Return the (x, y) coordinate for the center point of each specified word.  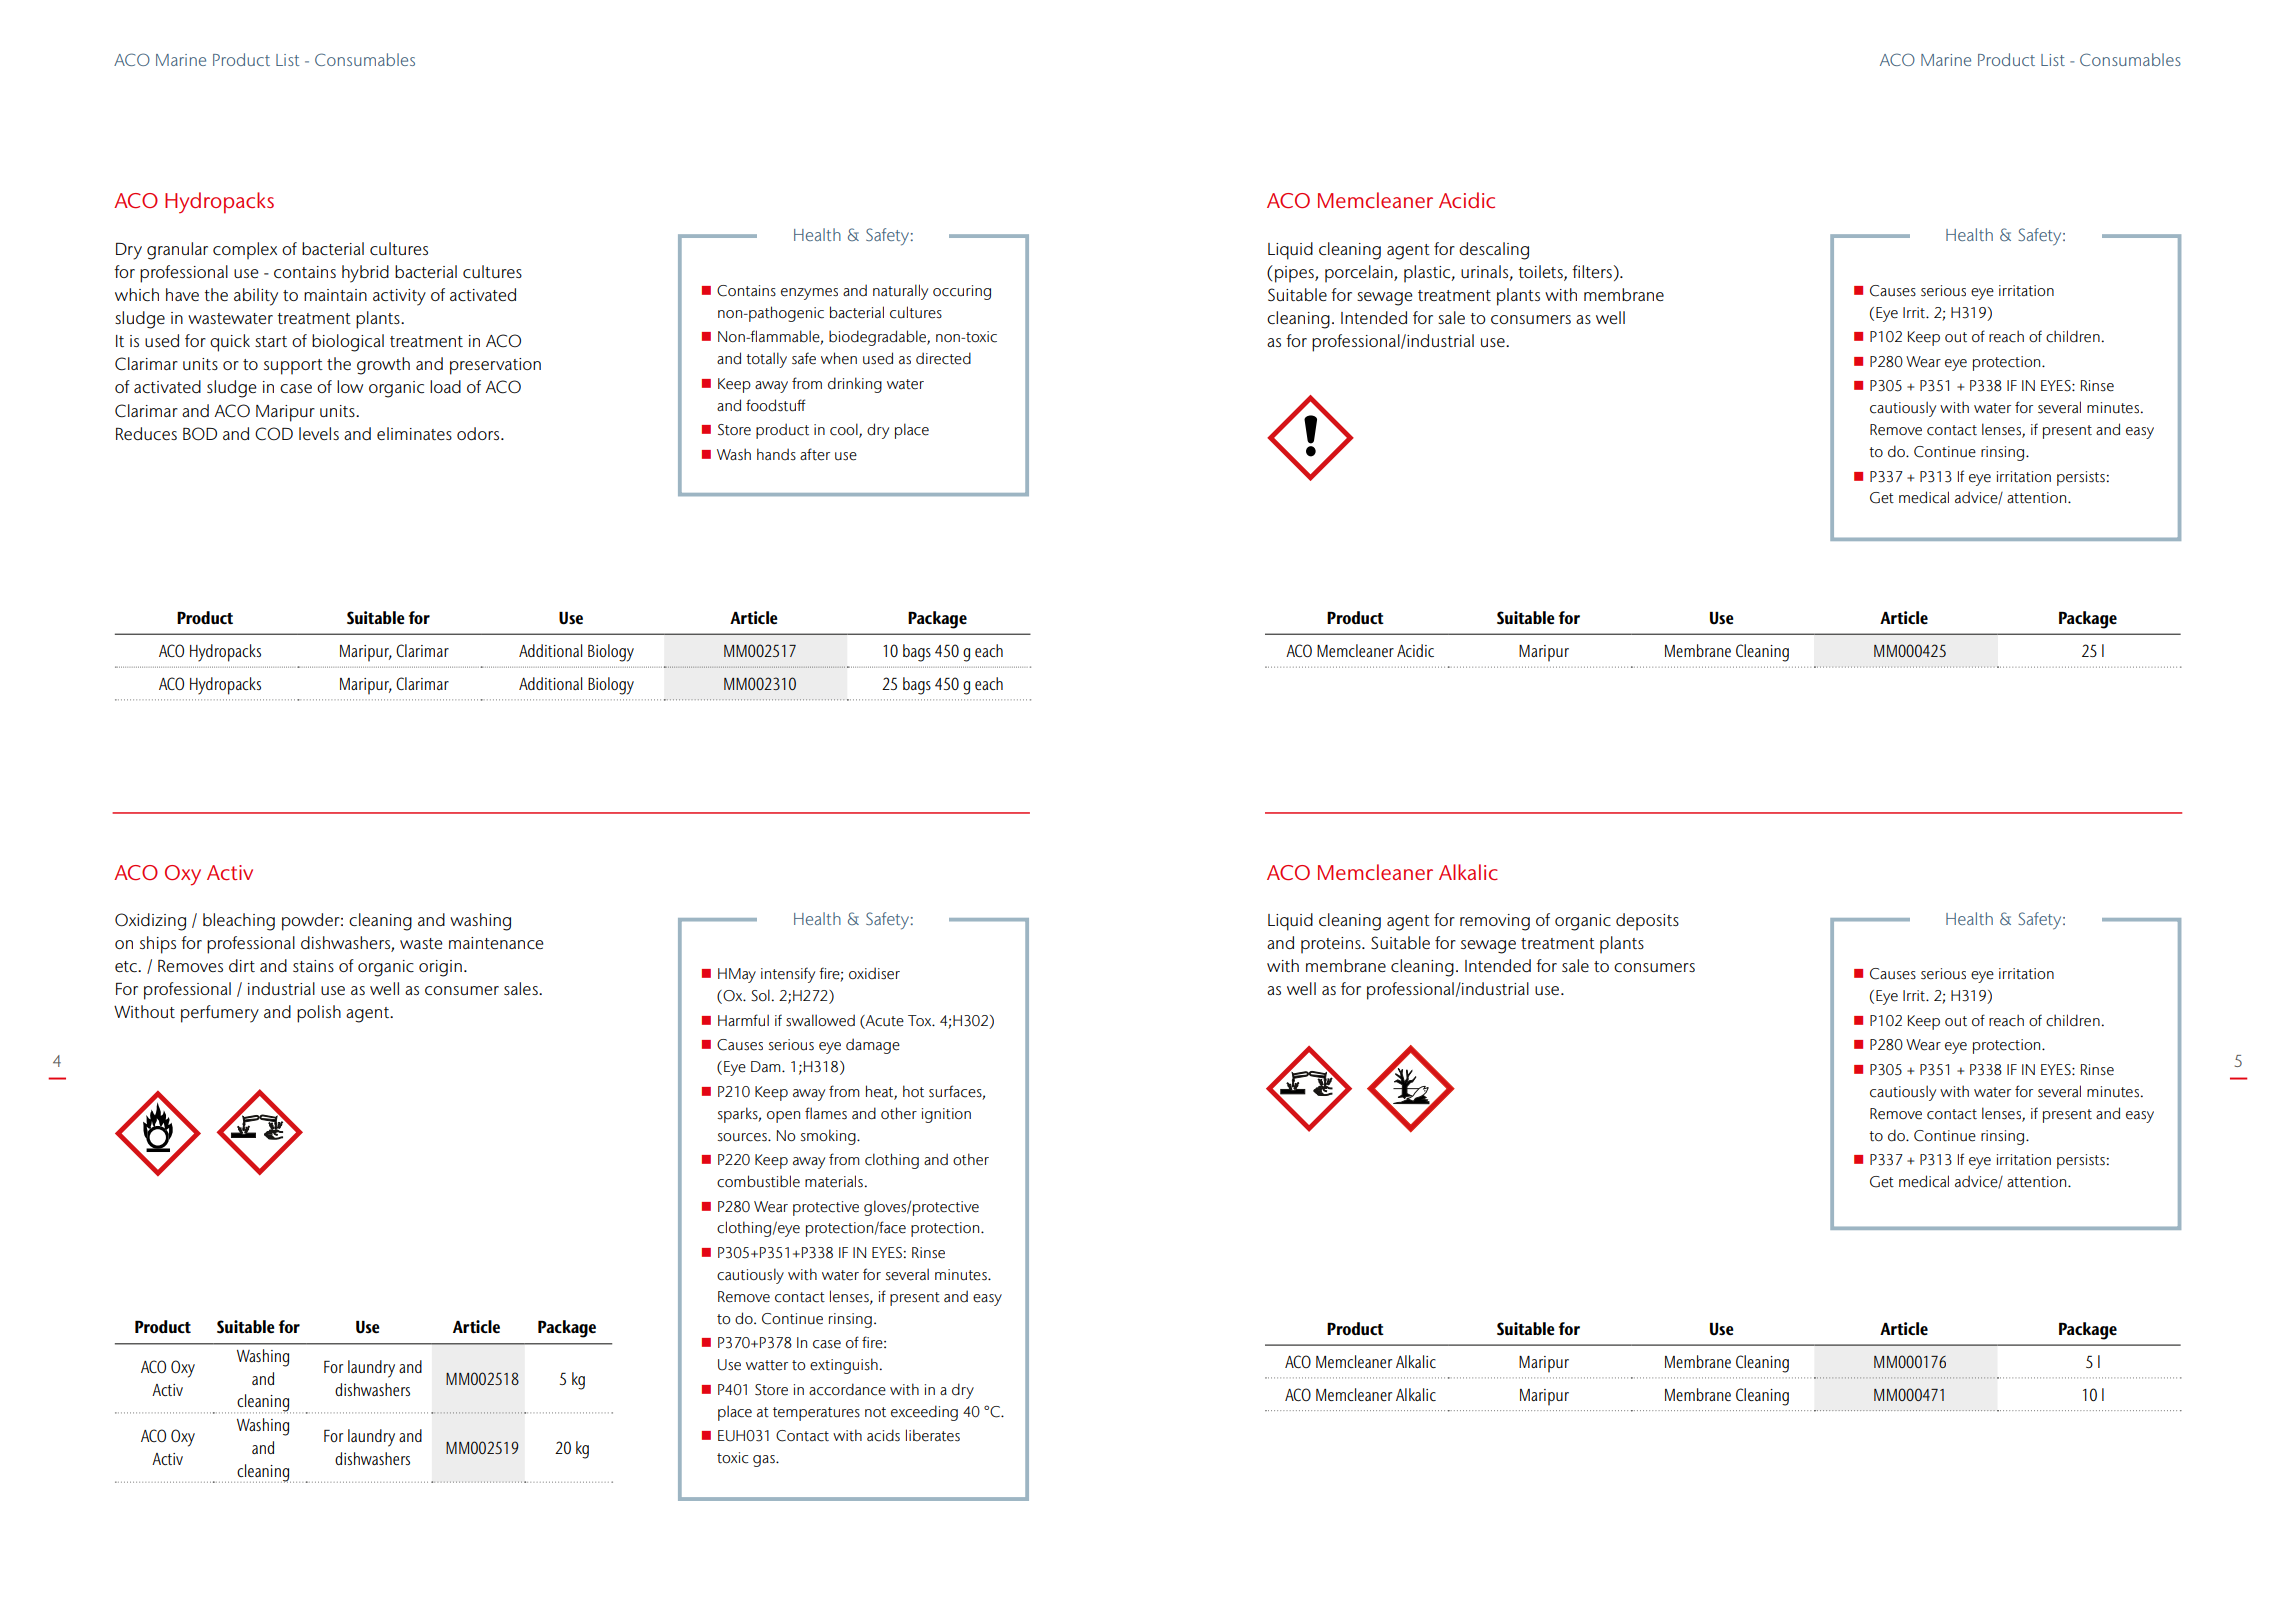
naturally (900, 292)
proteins (1332, 945)
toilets (1541, 272)
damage (873, 1046)
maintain (335, 295)
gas (765, 1461)
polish (319, 1014)
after (815, 454)
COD (274, 434)
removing (1495, 922)
